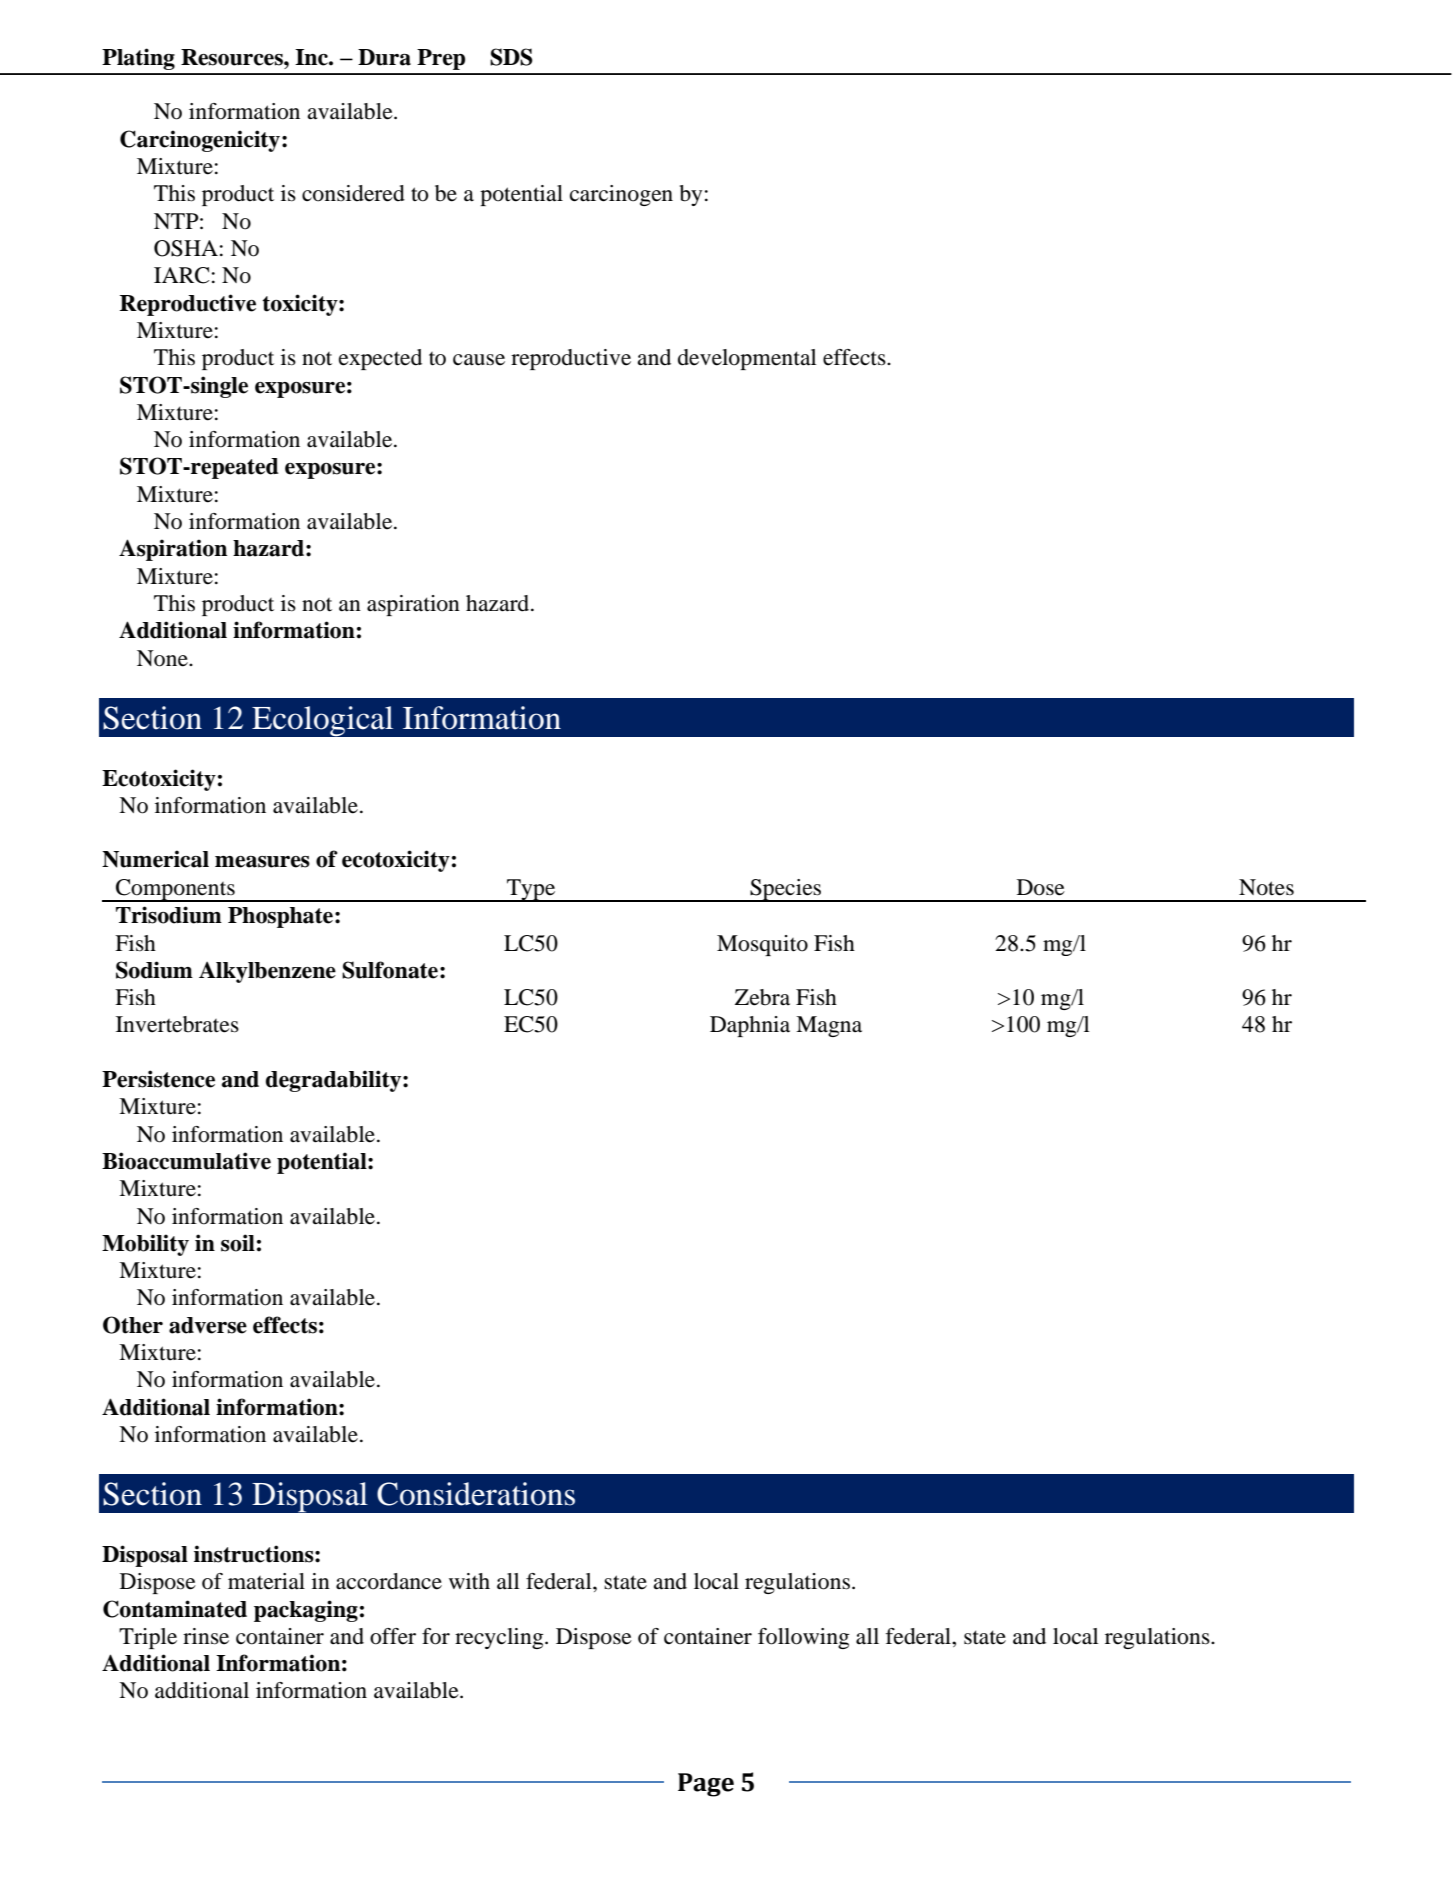 This screenshot has height=1880, width=1453. Describe the element at coordinates (747, 359) in the screenshot. I see `developmental` at that location.
